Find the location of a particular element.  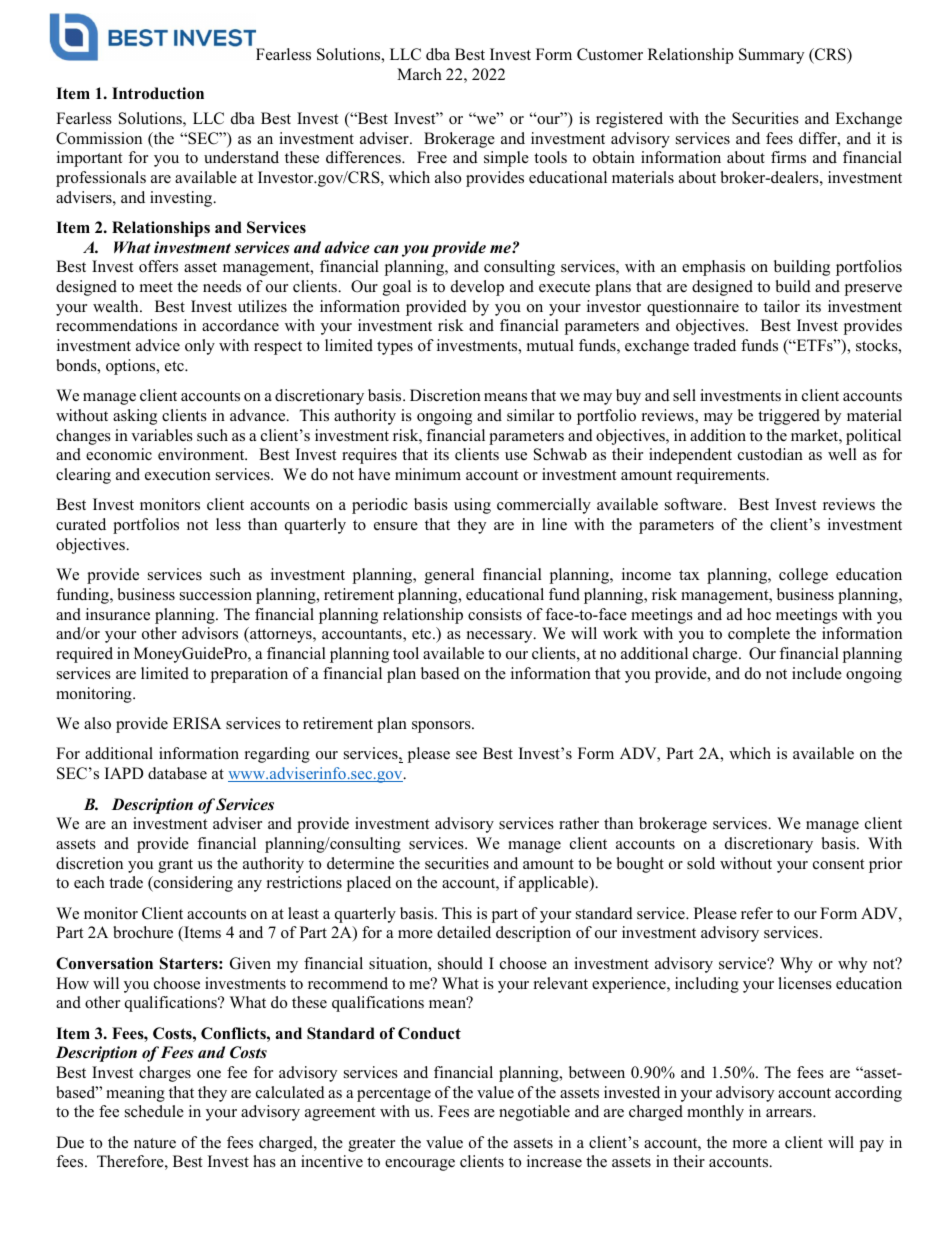

hoc is located at coordinates (759, 614).
